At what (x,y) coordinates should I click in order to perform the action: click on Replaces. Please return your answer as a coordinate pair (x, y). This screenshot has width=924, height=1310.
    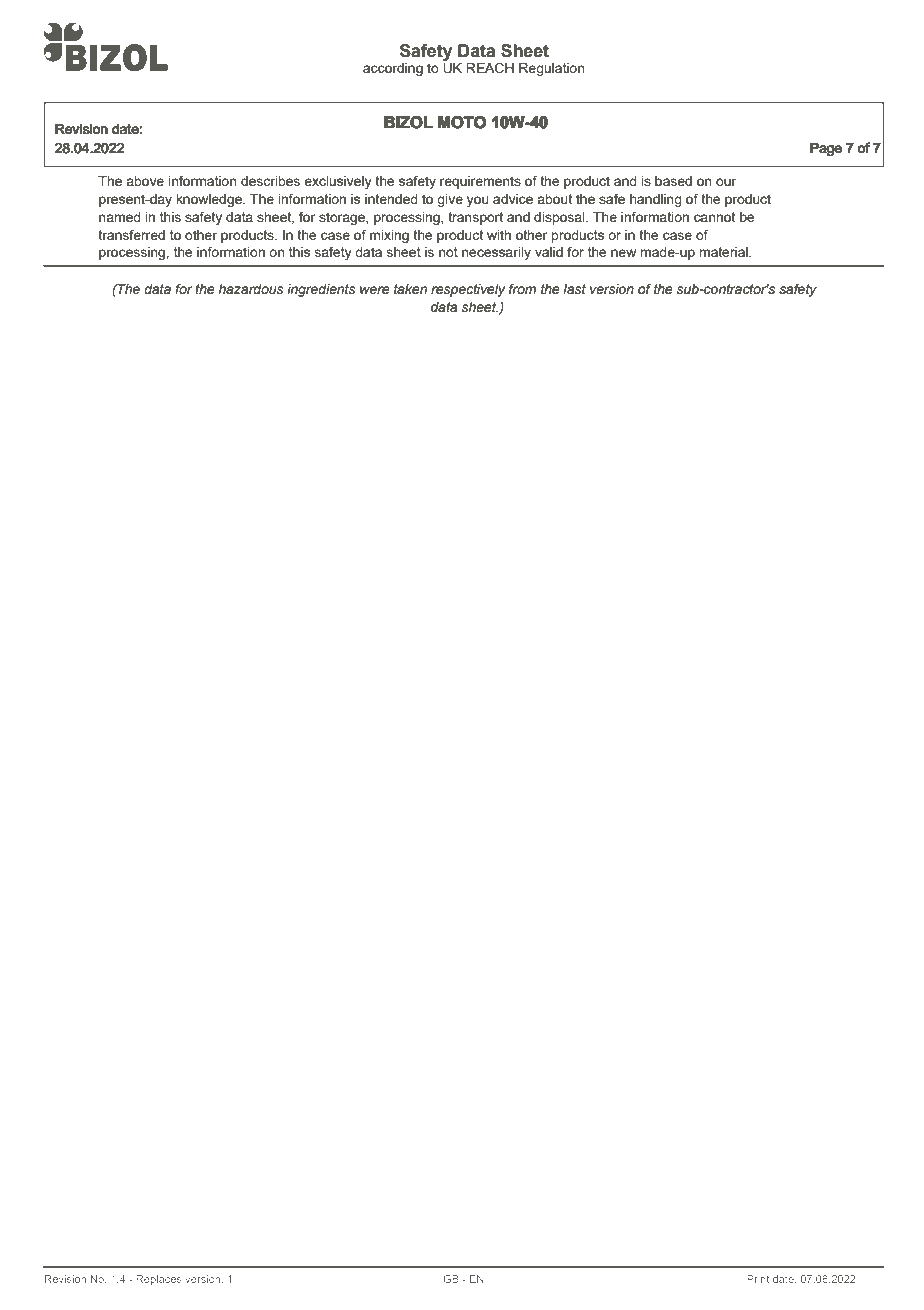
    Looking at the image, I should click on (159, 1280).
